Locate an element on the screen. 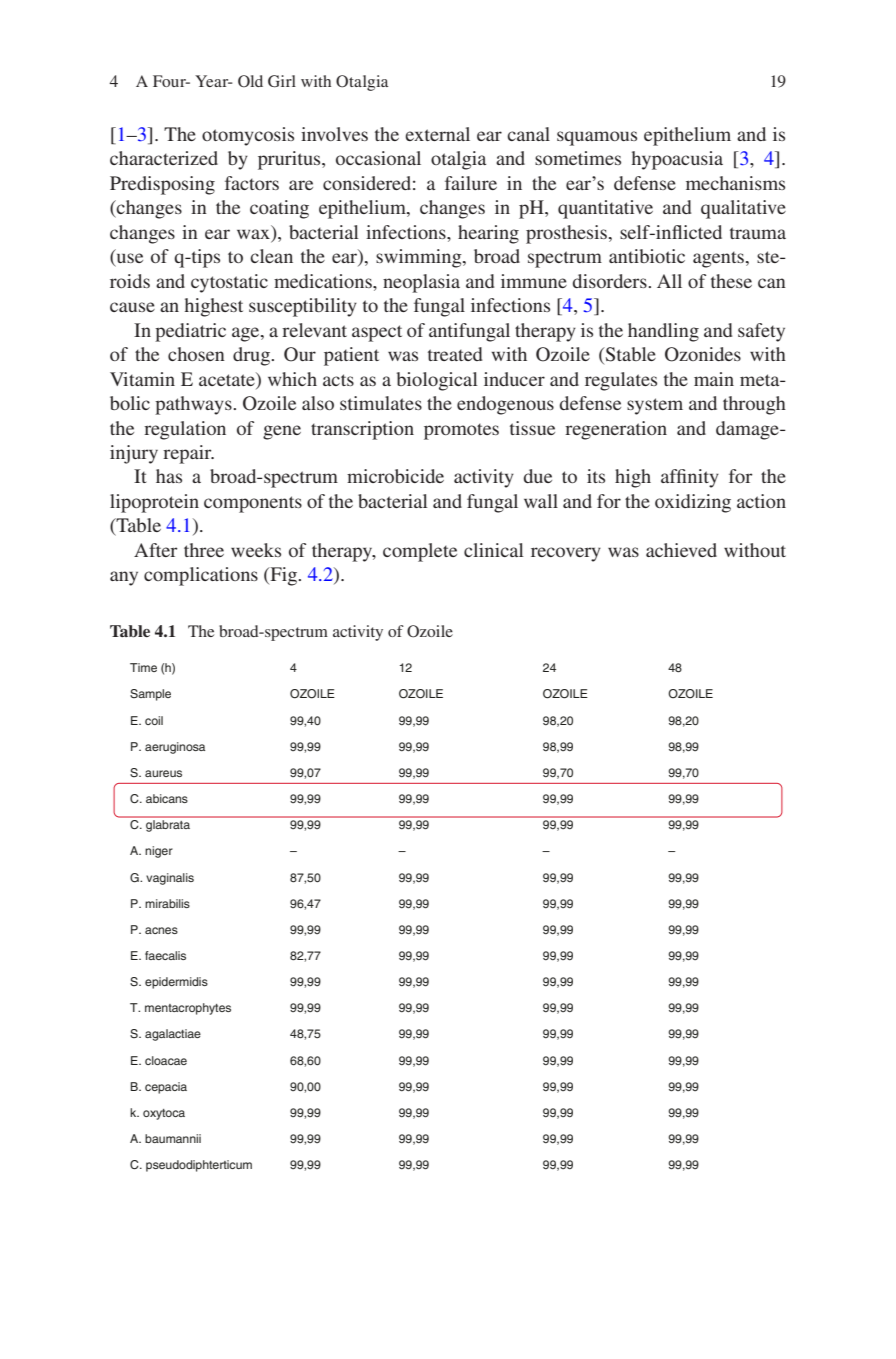 This screenshot has width=896, height=1359. acnes is located at coordinates (161, 930).
